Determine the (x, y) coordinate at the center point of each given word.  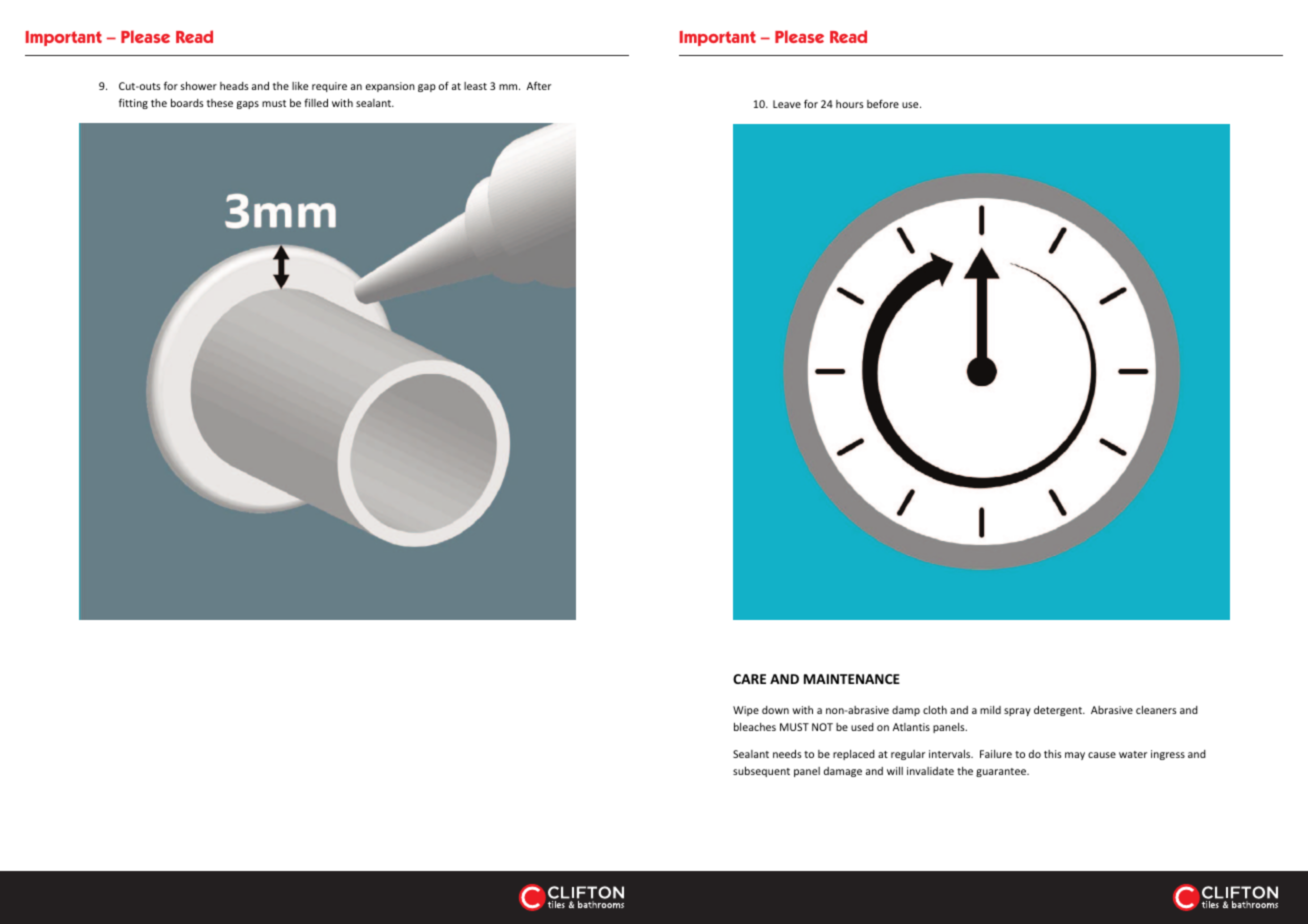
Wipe (746, 711)
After (539, 85)
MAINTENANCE (852, 679)
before (883, 103)
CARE (749, 679)
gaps (248, 105)
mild (990, 710)
